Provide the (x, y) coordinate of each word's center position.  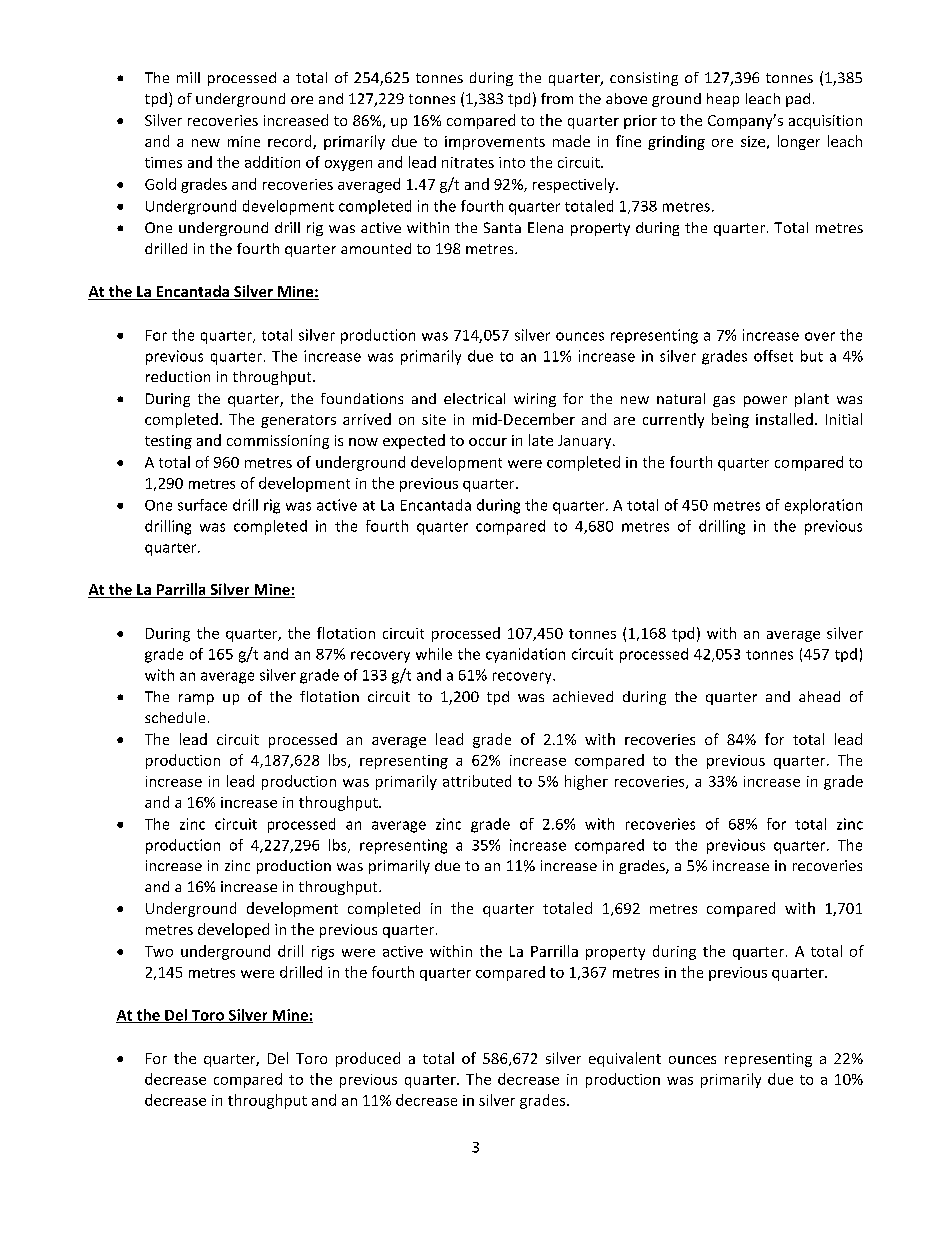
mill (188, 77)
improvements (495, 143)
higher (586, 782)
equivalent (625, 1059)
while (434, 654)
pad (798, 100)
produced (368, 1059)
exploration (823, 506)
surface (202, 505)
